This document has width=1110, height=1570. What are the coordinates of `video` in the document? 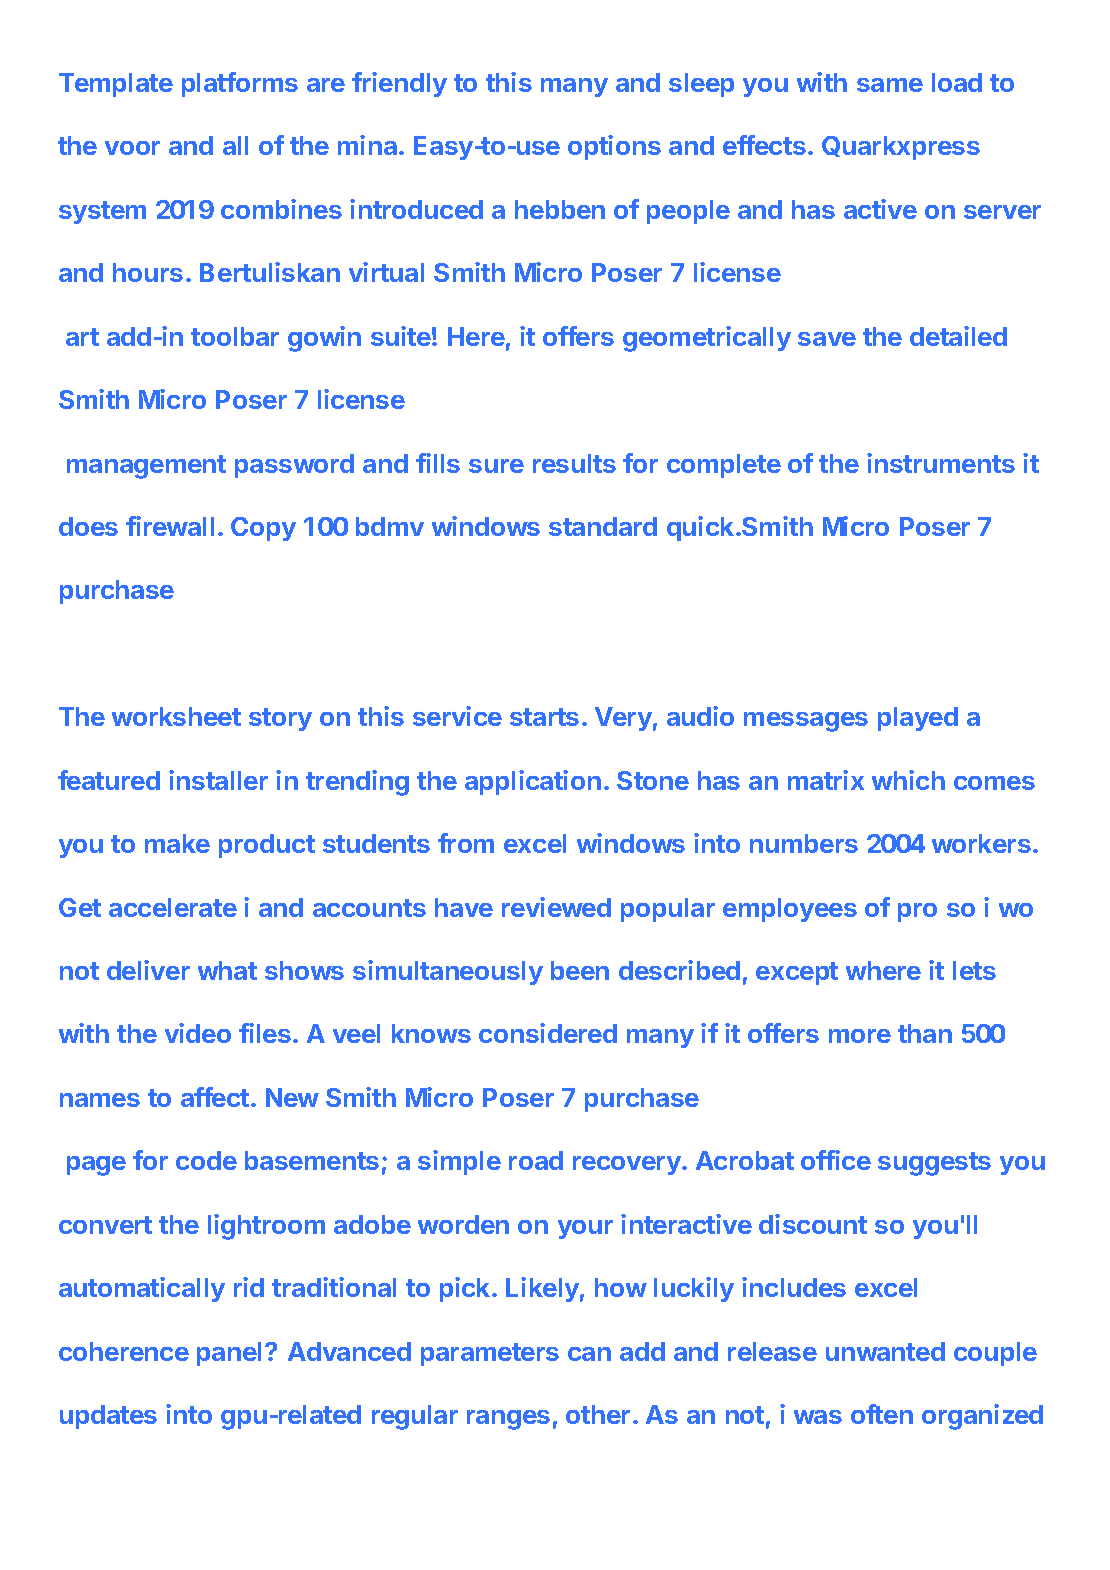 It's located at (198, 1033).
